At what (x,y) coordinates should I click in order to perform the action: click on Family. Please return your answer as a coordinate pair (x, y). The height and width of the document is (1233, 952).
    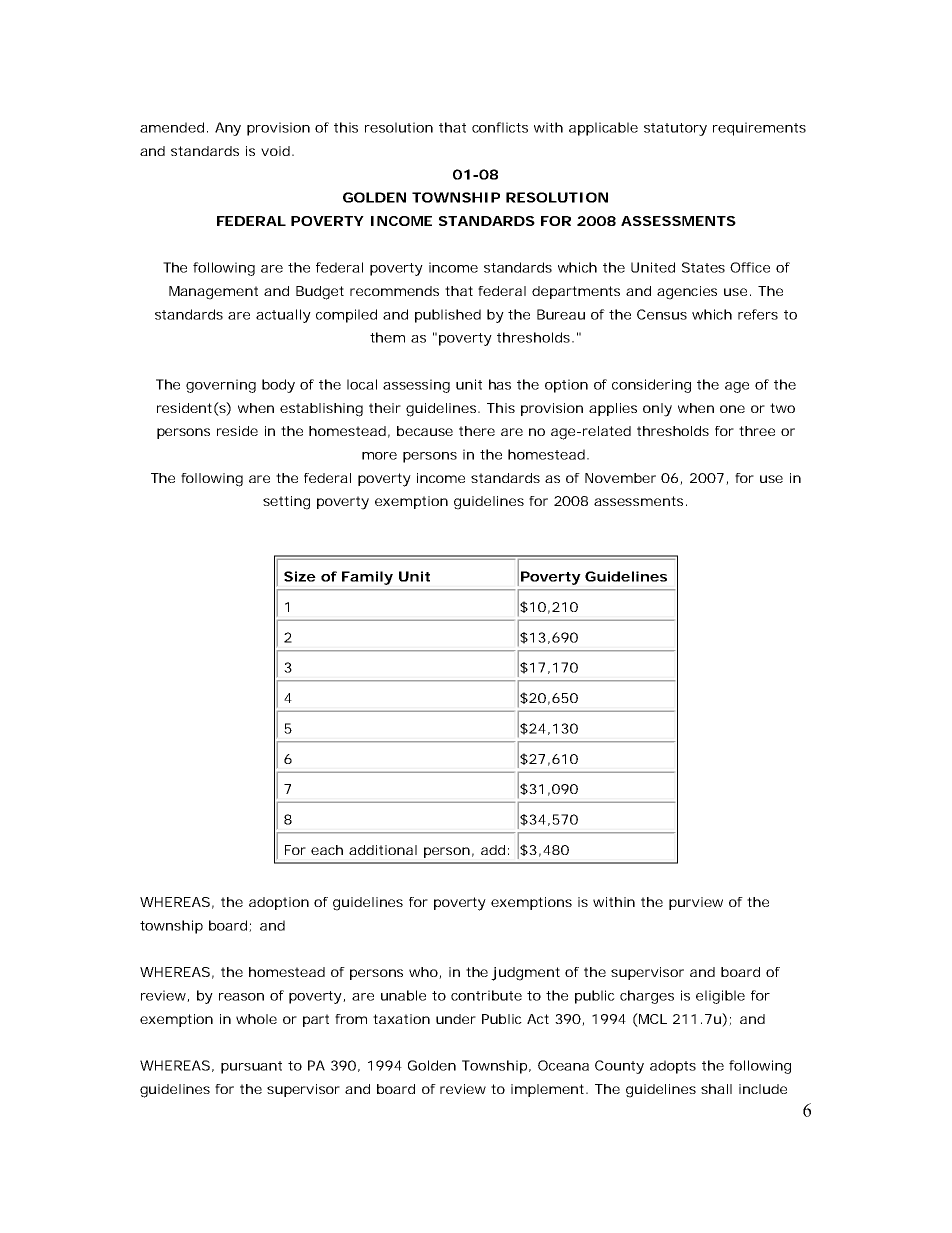
    Looking at the image, I should click on (367, 578).
